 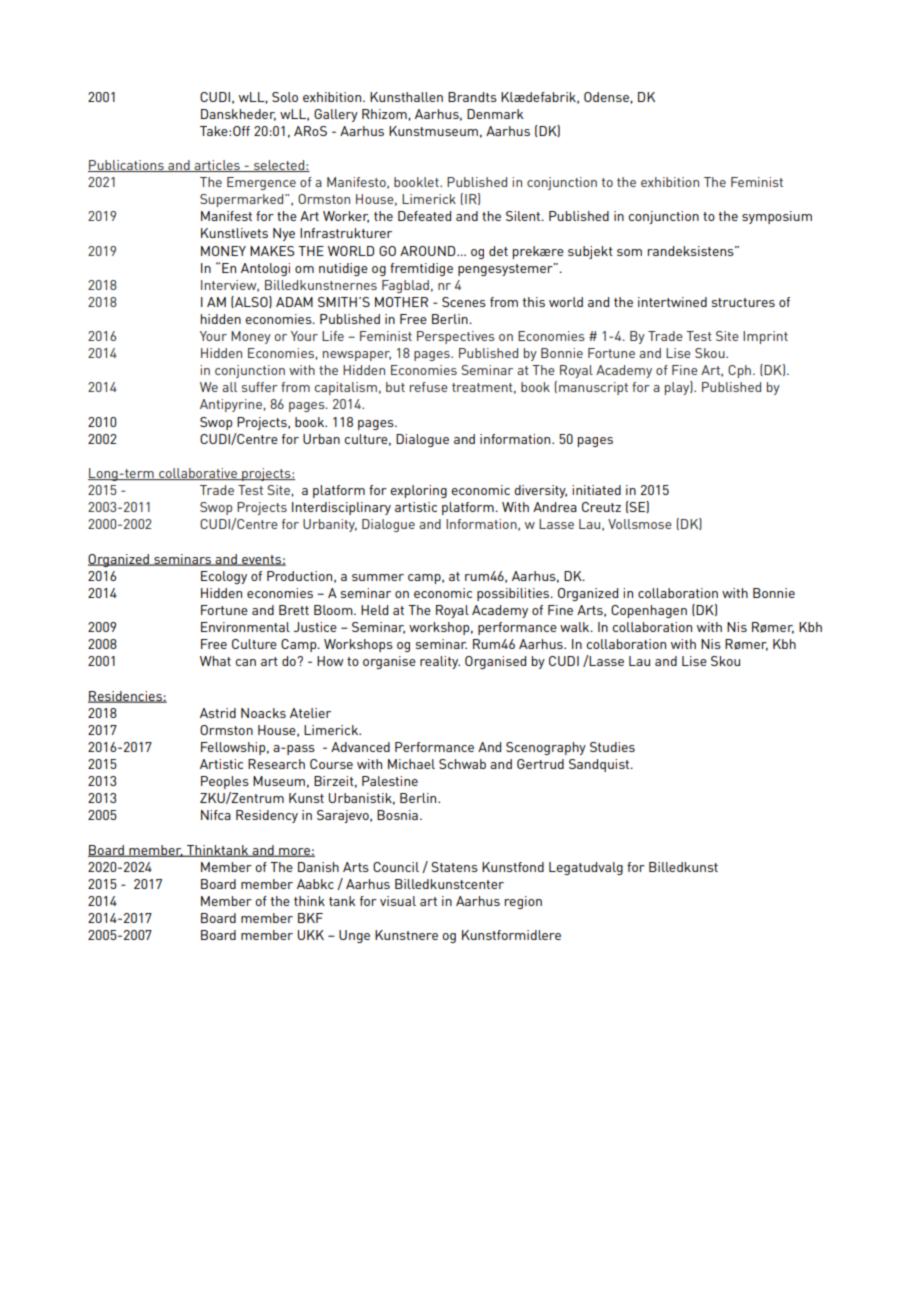 I want to click on Cph, so click(x=739, y=371).
